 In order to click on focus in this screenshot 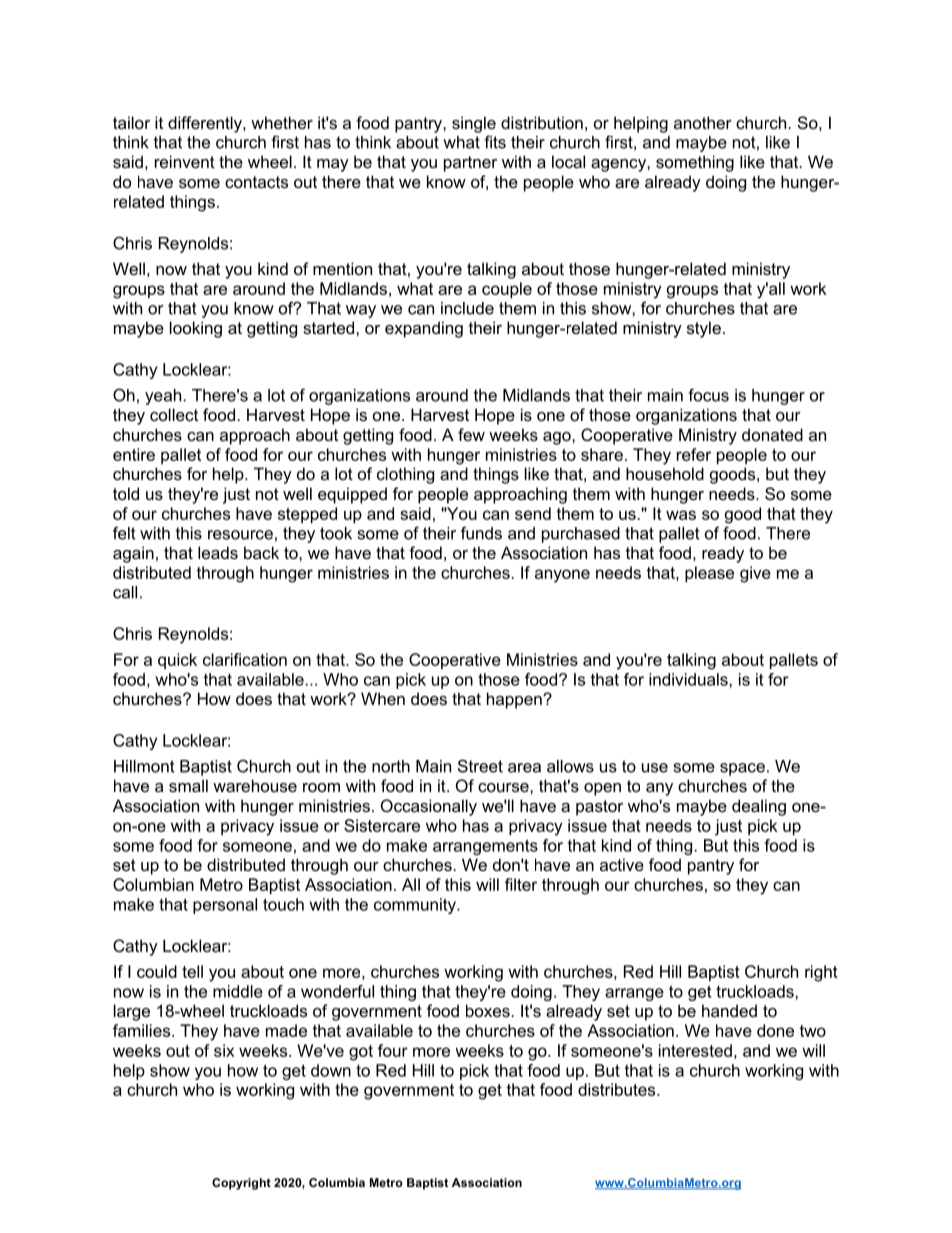, I will do `click(708, 395)`.
